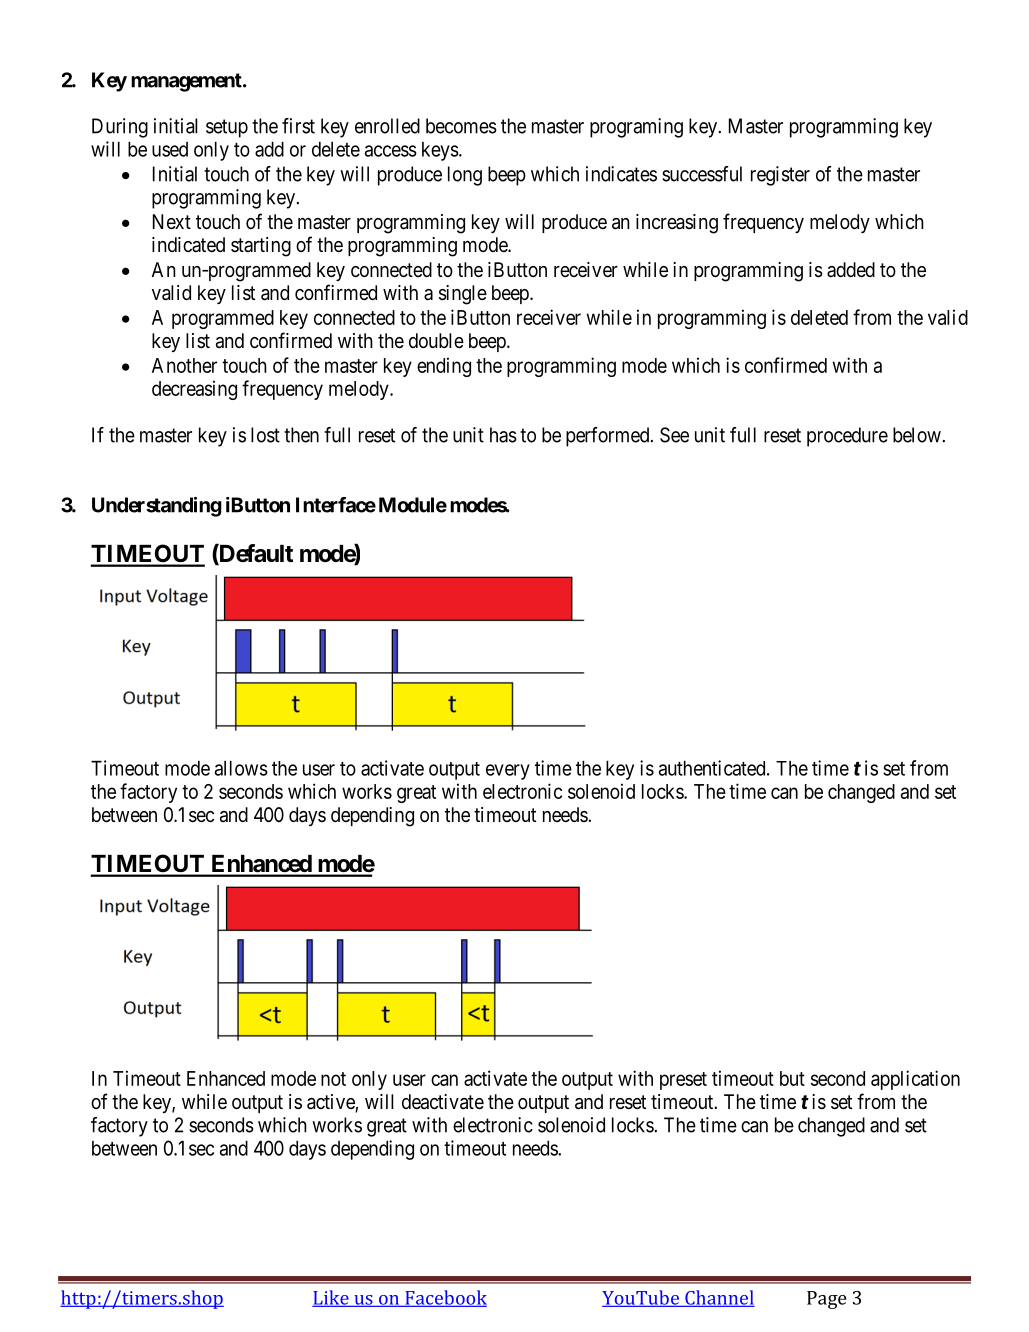 The height and width of the screenshot is (1332, 1029). What do you see at coordinates (780, 176) in the screenshot?
I see `register` at bounding box center [780, 176].
